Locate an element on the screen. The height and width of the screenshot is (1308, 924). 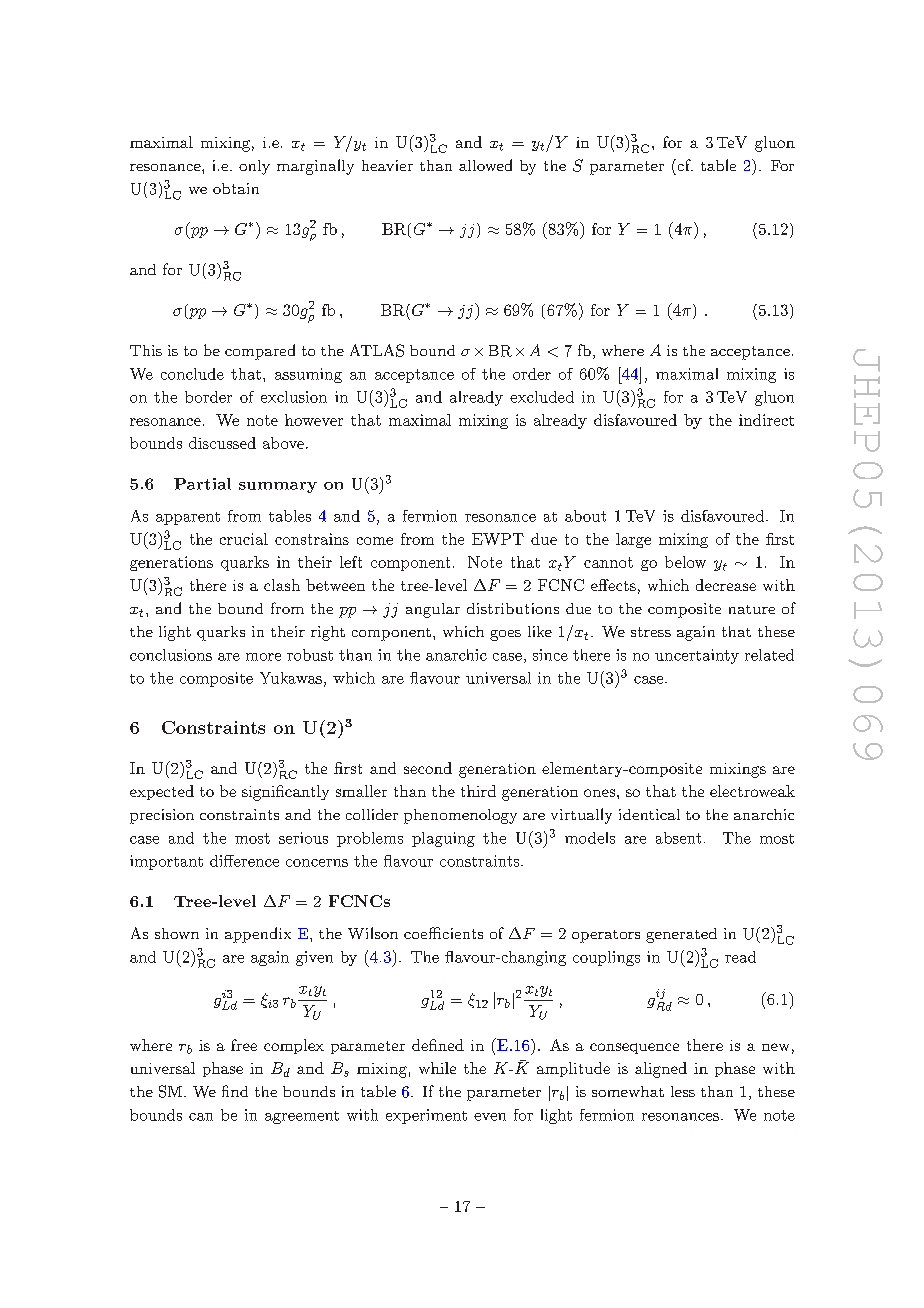
allowed is located at coordinates (485, 165).
